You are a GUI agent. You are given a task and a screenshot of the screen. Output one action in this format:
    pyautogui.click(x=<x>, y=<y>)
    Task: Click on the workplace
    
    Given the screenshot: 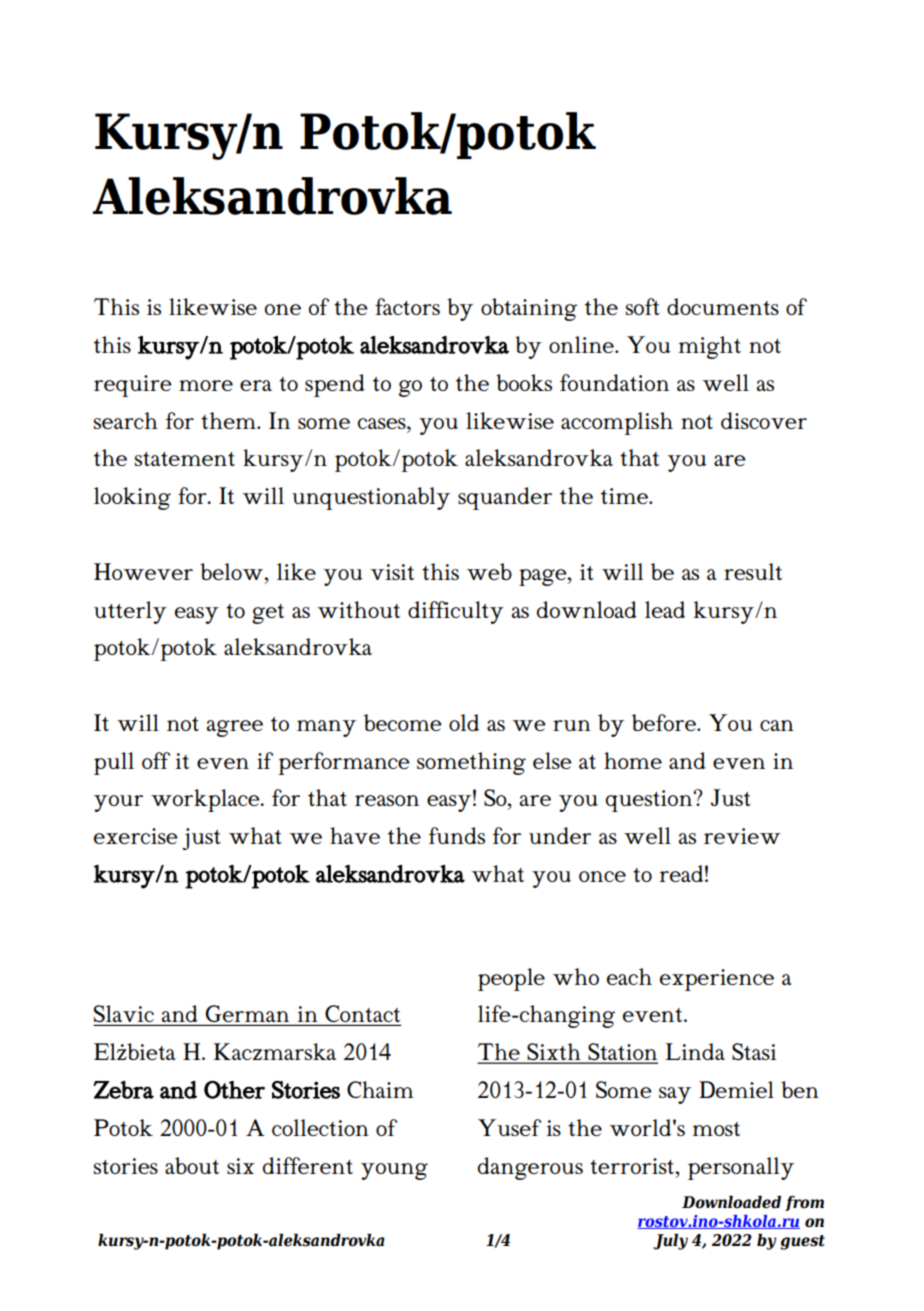 What is the action you would take?
    pyautogui.click(x=206, y=800)
